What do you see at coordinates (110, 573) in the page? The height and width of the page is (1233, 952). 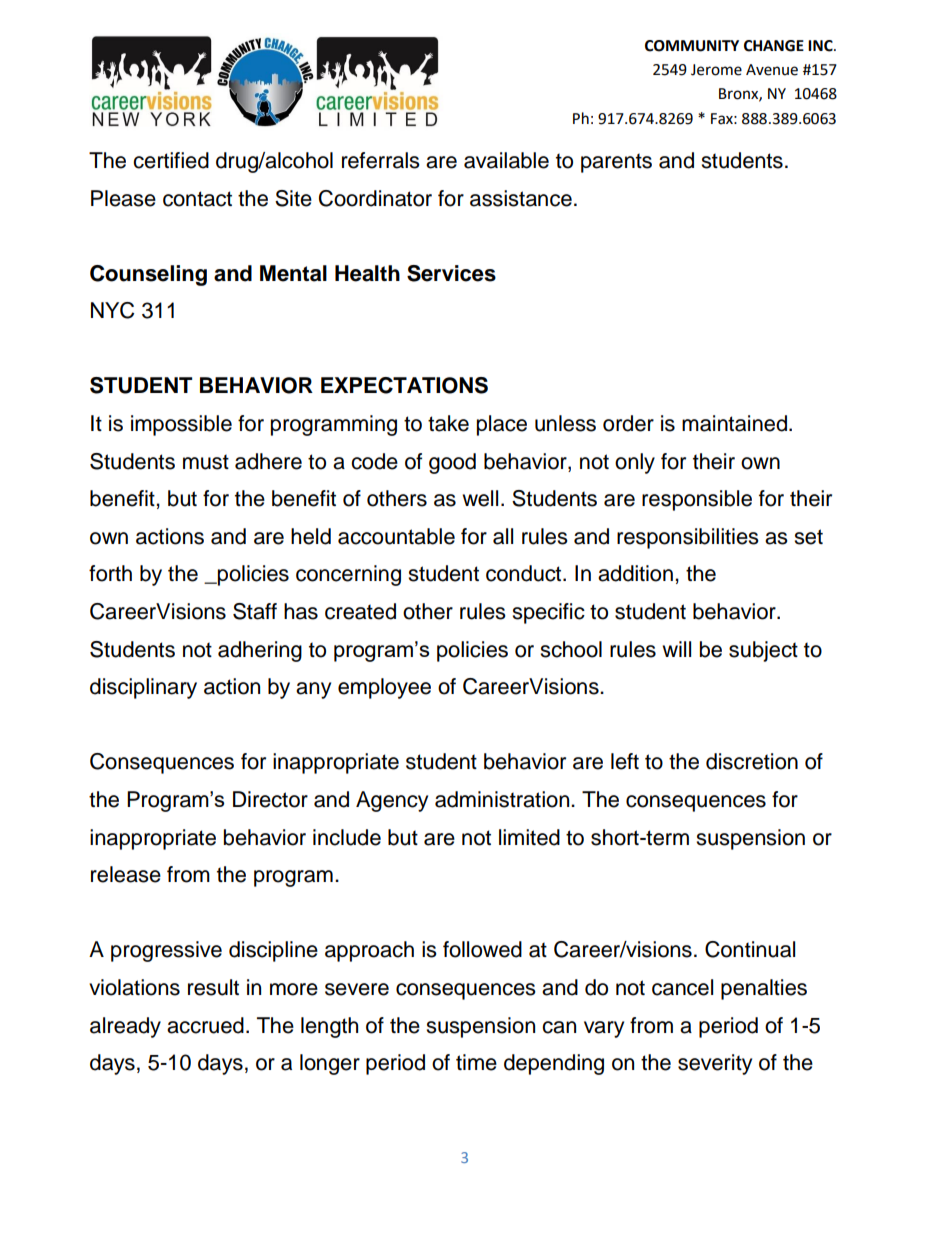 I see `forth` at bounding box center [110, 573].
